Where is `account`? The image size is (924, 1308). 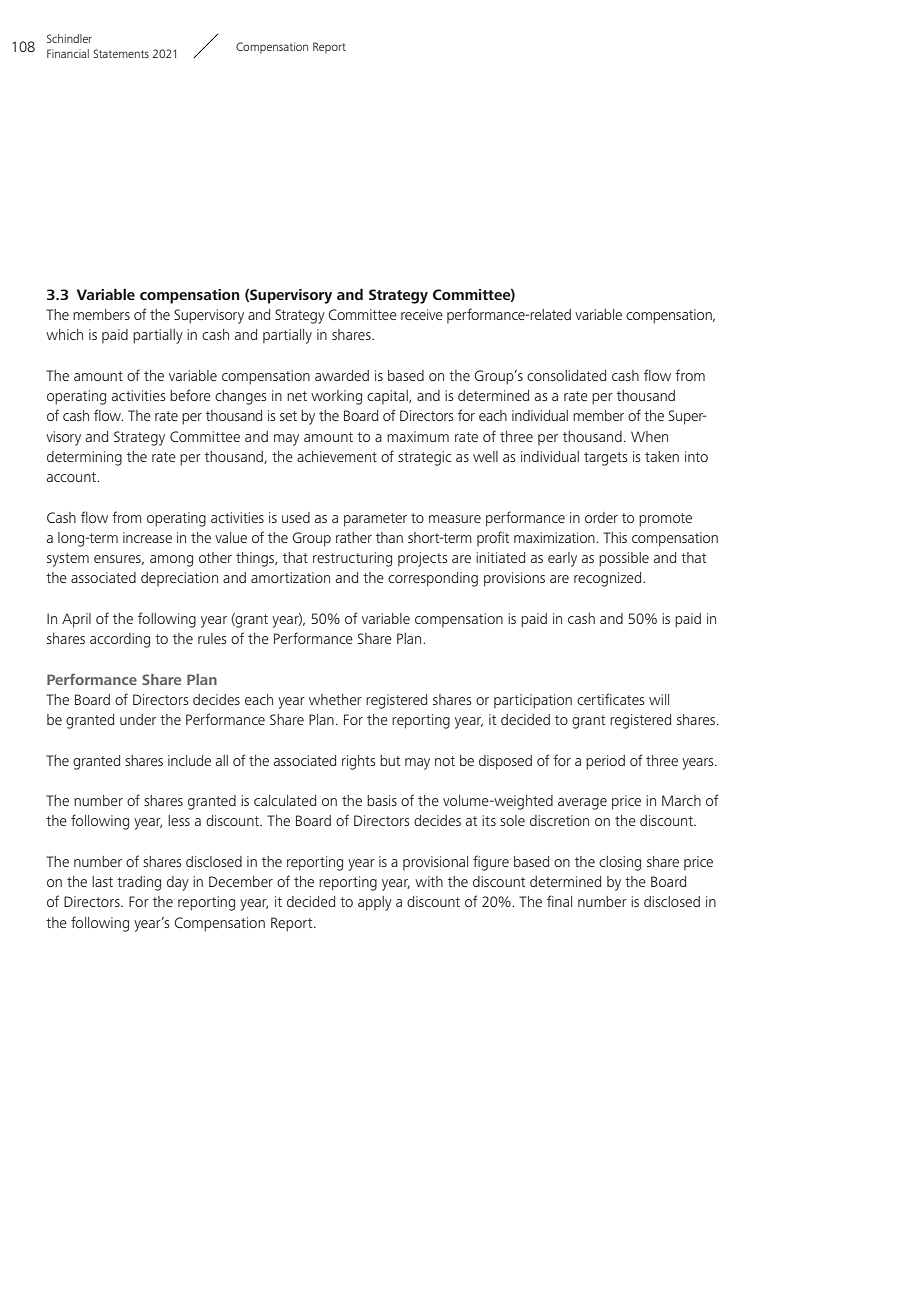 account is located at coordinates (72, 477).
